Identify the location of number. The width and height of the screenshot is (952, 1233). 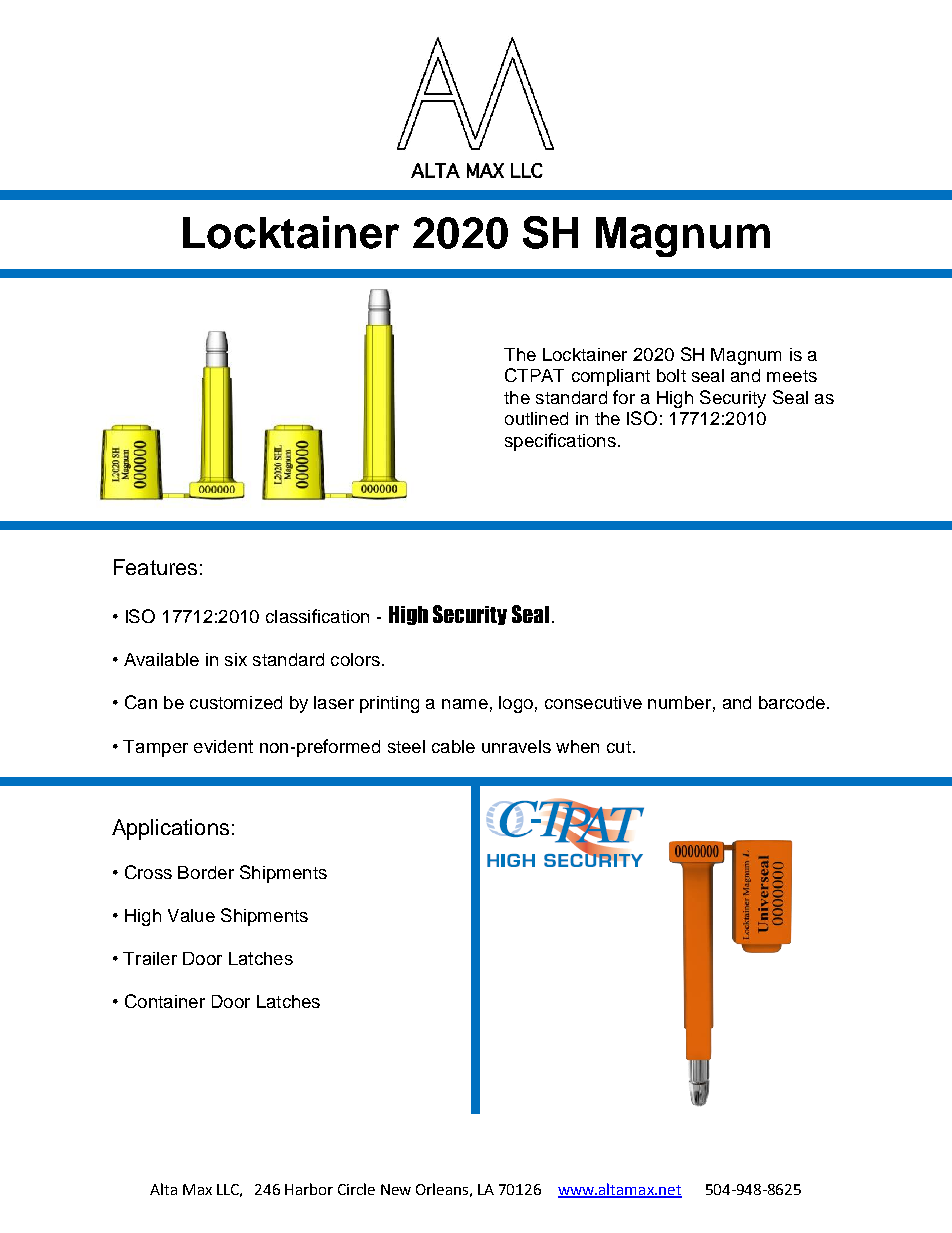
(679, 702).
